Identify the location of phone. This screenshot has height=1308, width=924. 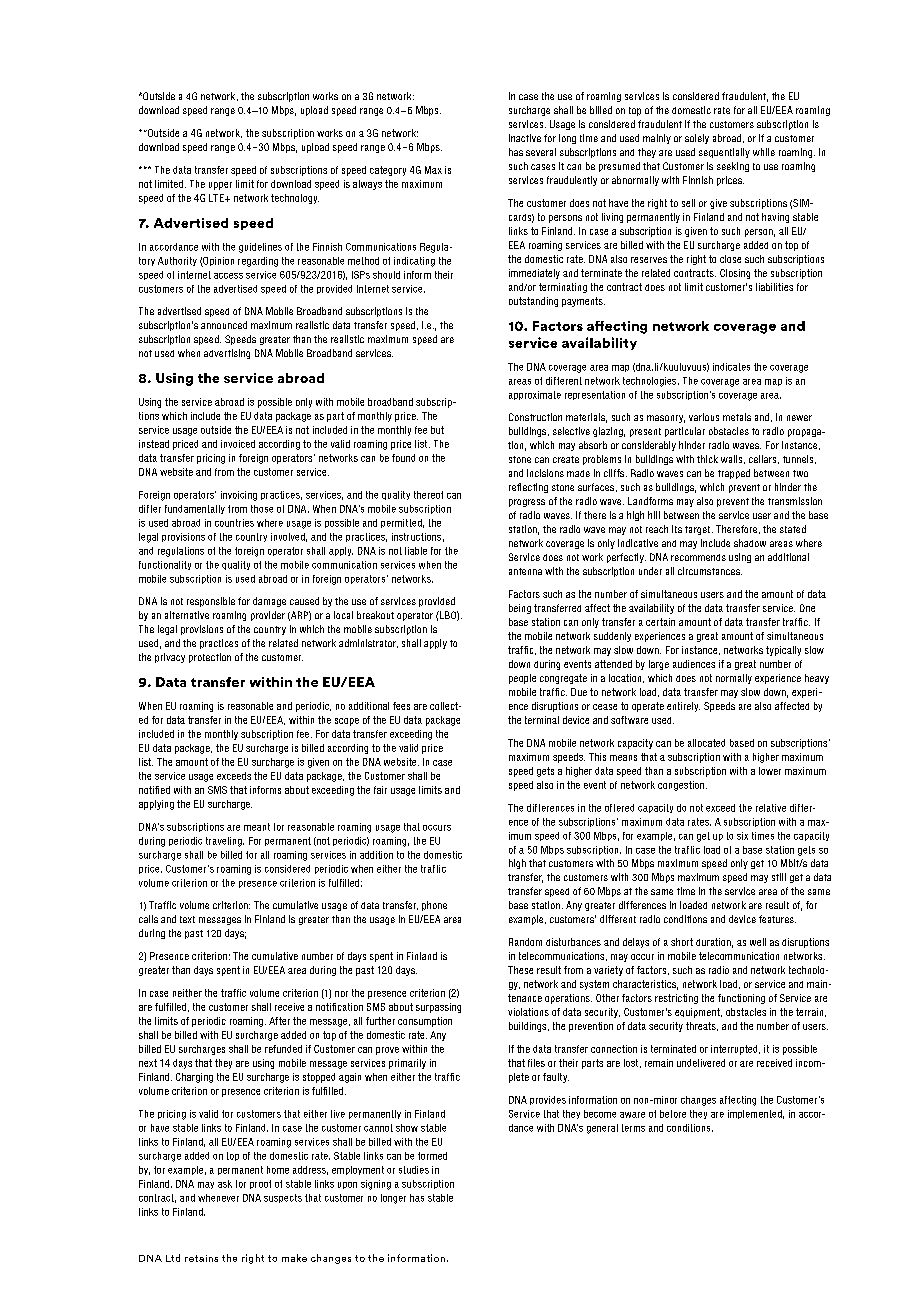
(434, 906).
